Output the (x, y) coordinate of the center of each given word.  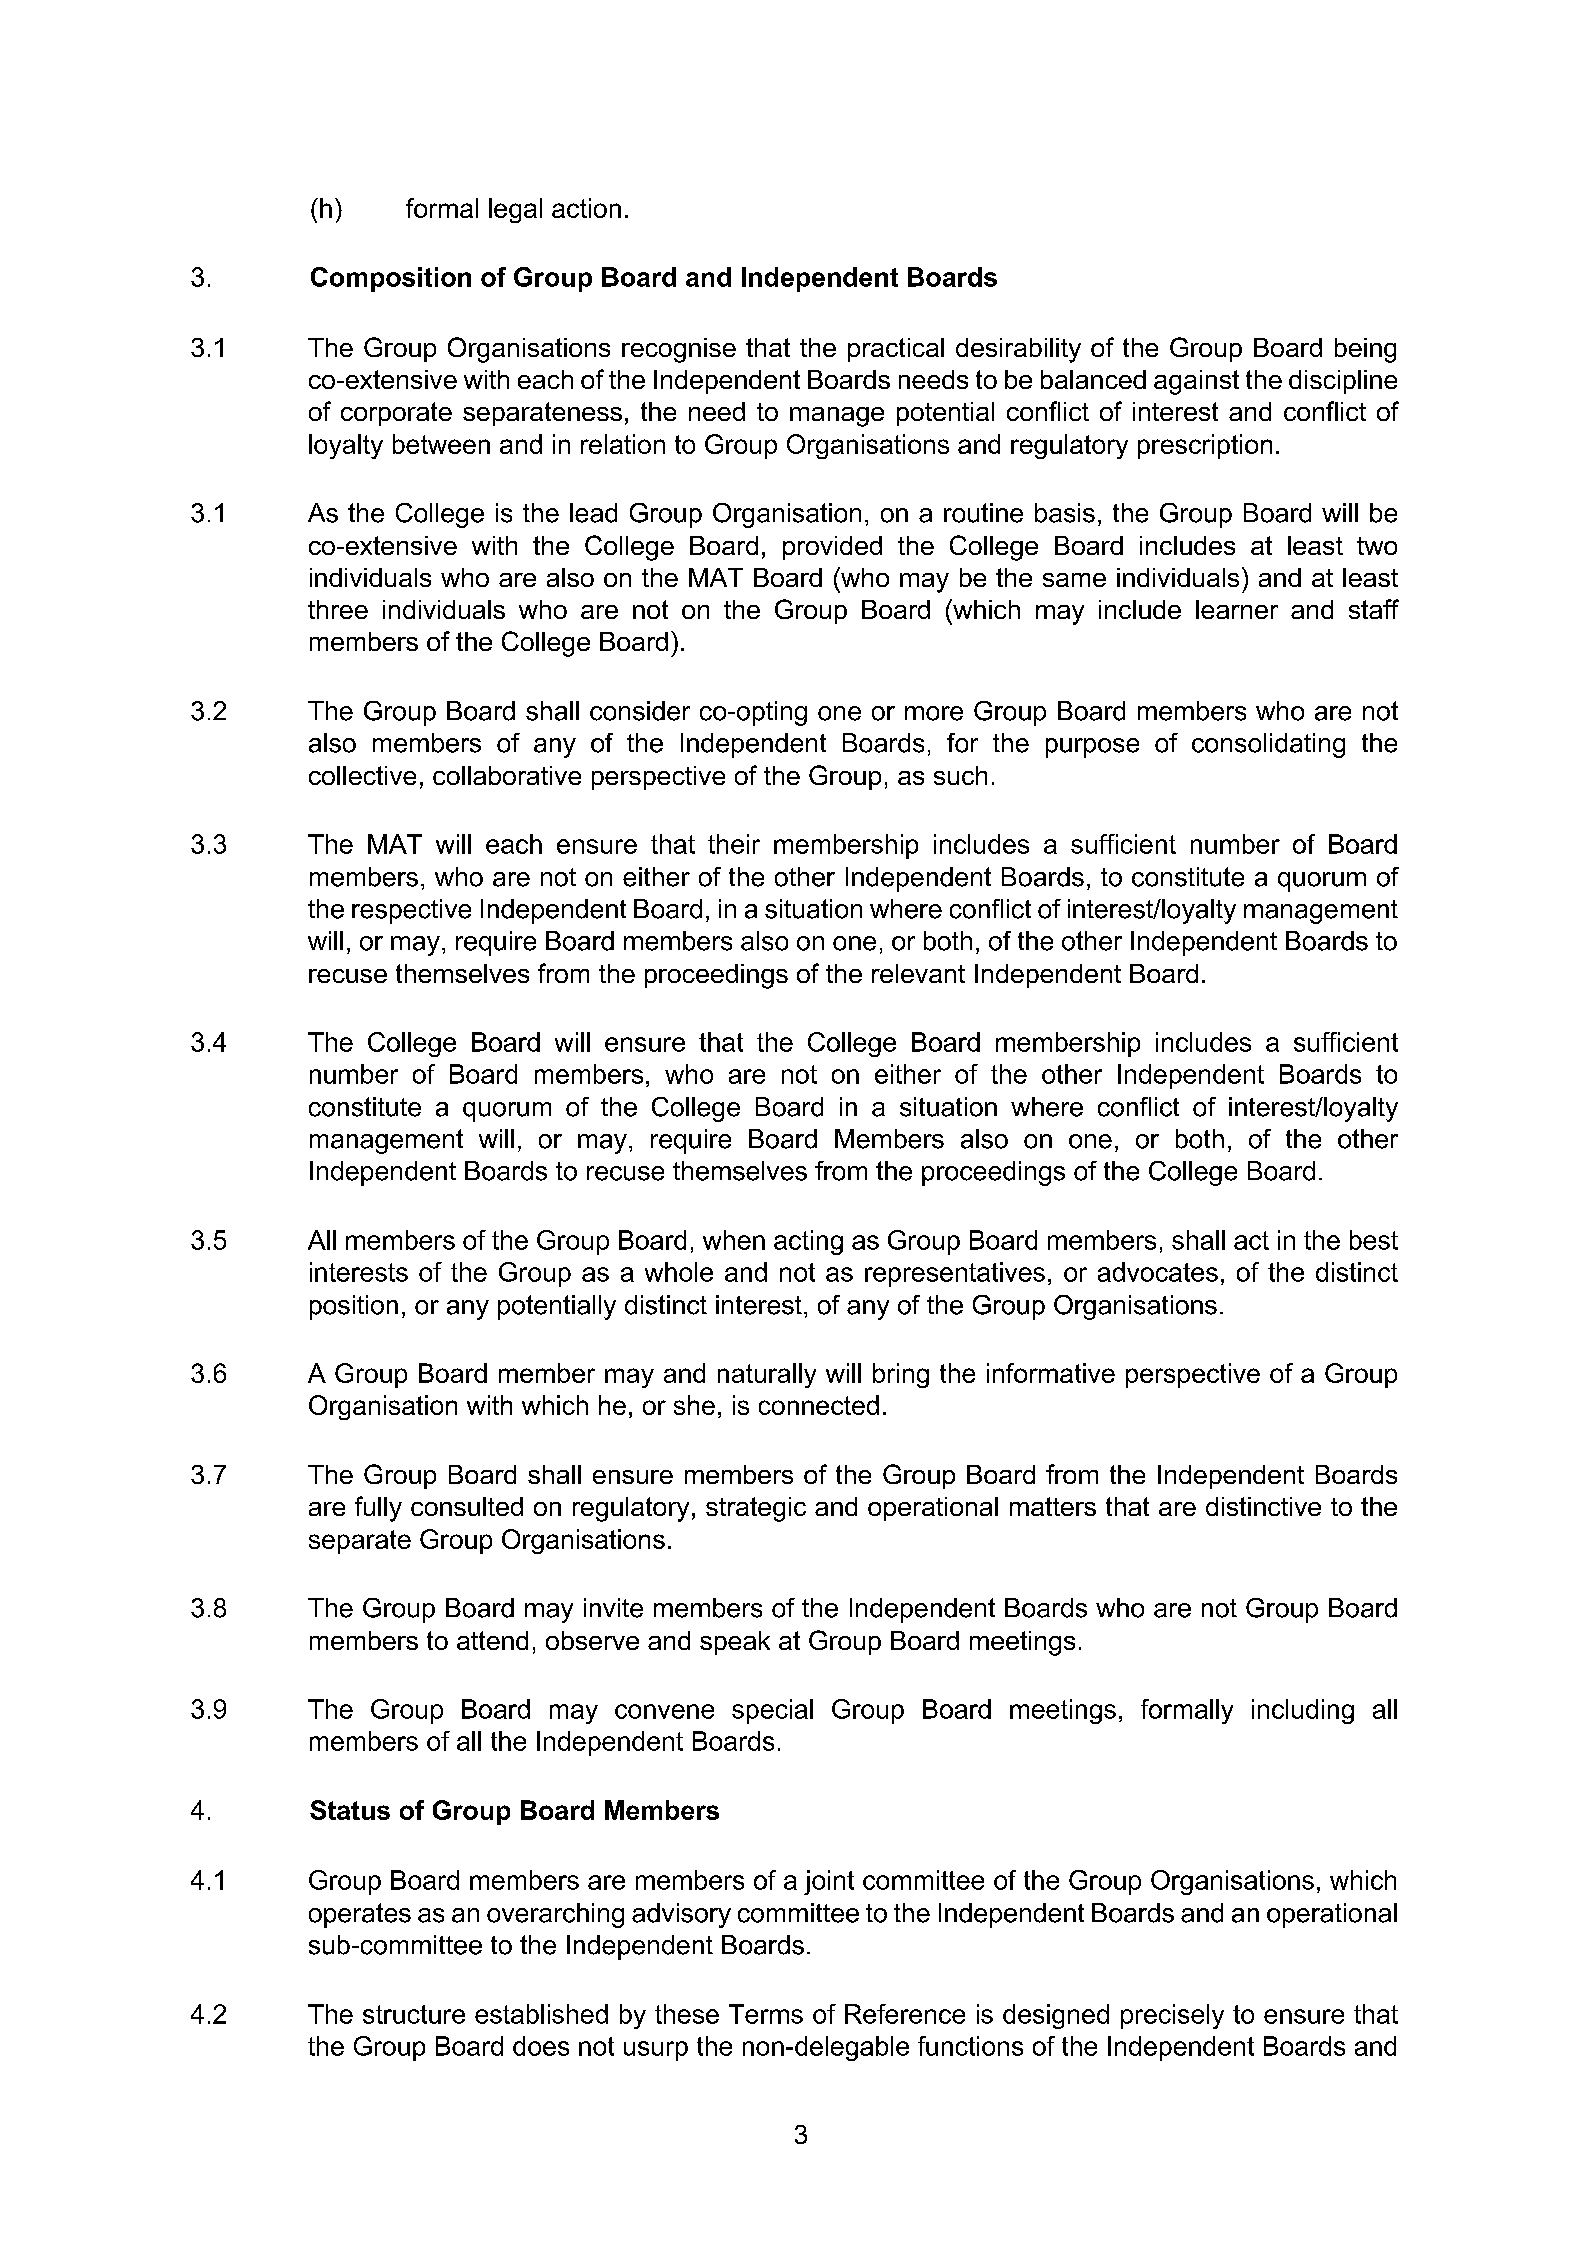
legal (515, 210)
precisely (1172, 2016)
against (1196, 382)
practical (896, 350)
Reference (905, 2014)
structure (414, 2014)
